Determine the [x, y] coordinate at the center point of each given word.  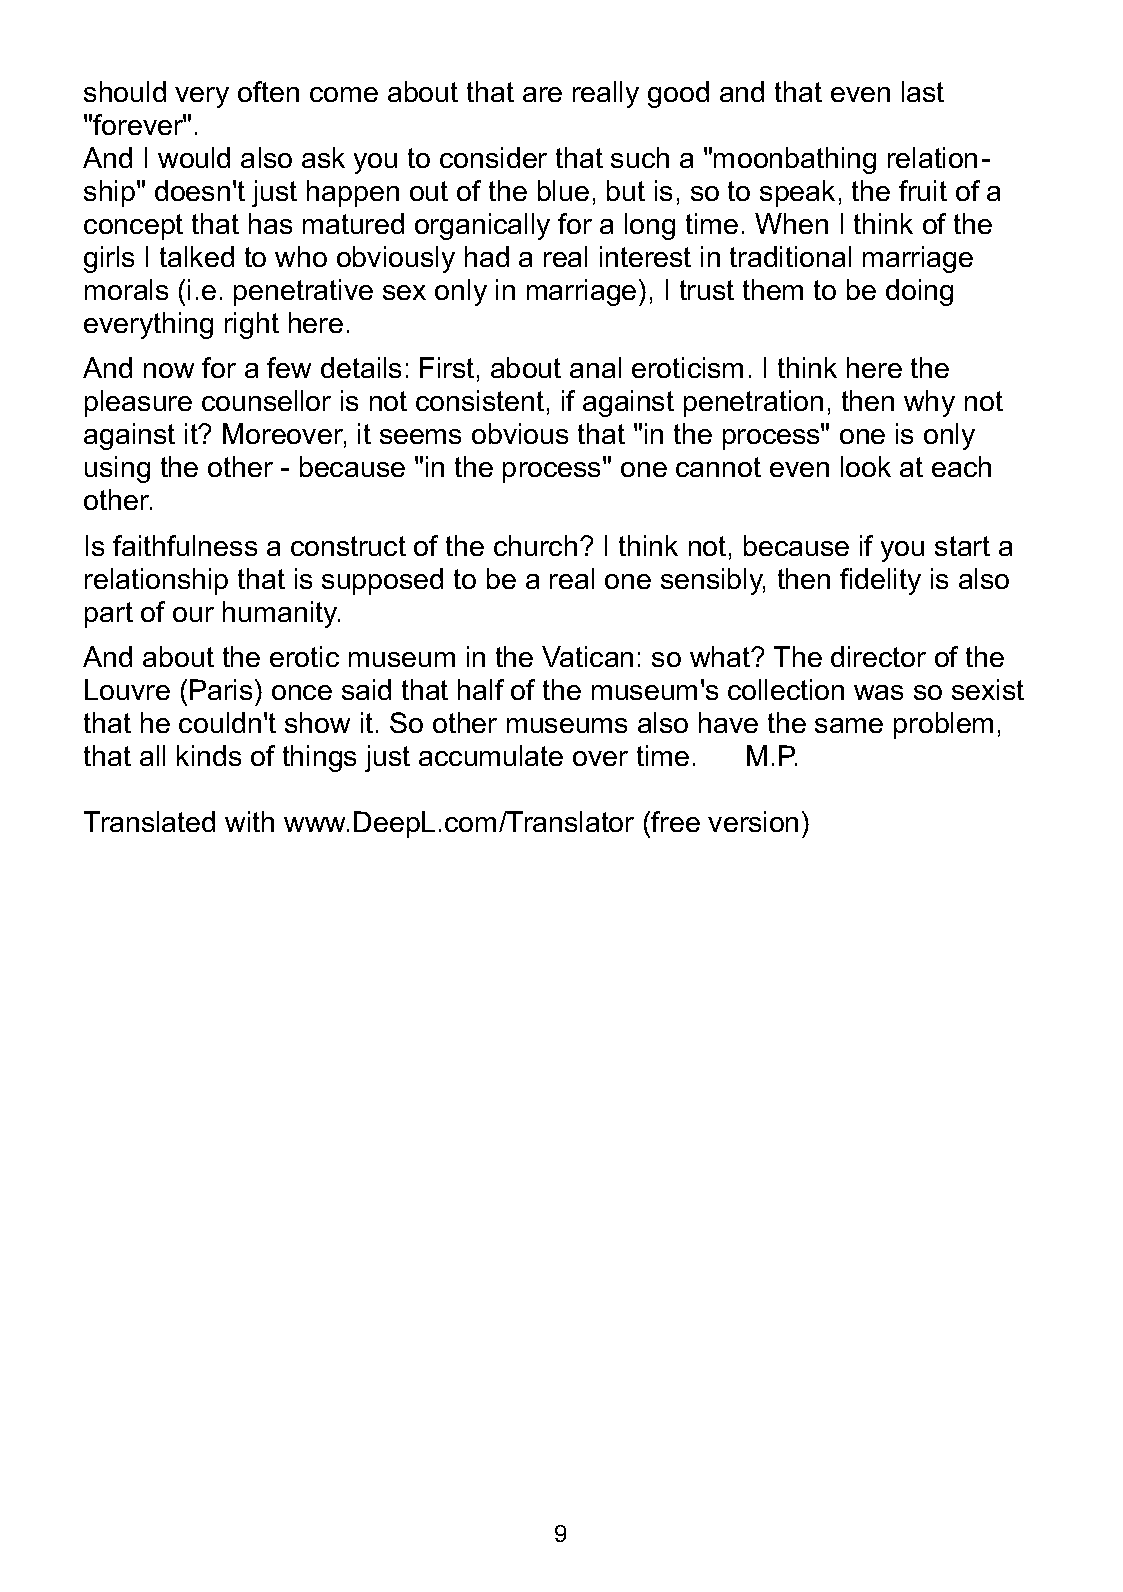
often [268, 91]
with [249, 821]
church [535, 545]
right [252, 325]
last [923, 91]
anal [595, 367]
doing [919, 292]
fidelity [880, 581]
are [542, 94]
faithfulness [185, 545]
